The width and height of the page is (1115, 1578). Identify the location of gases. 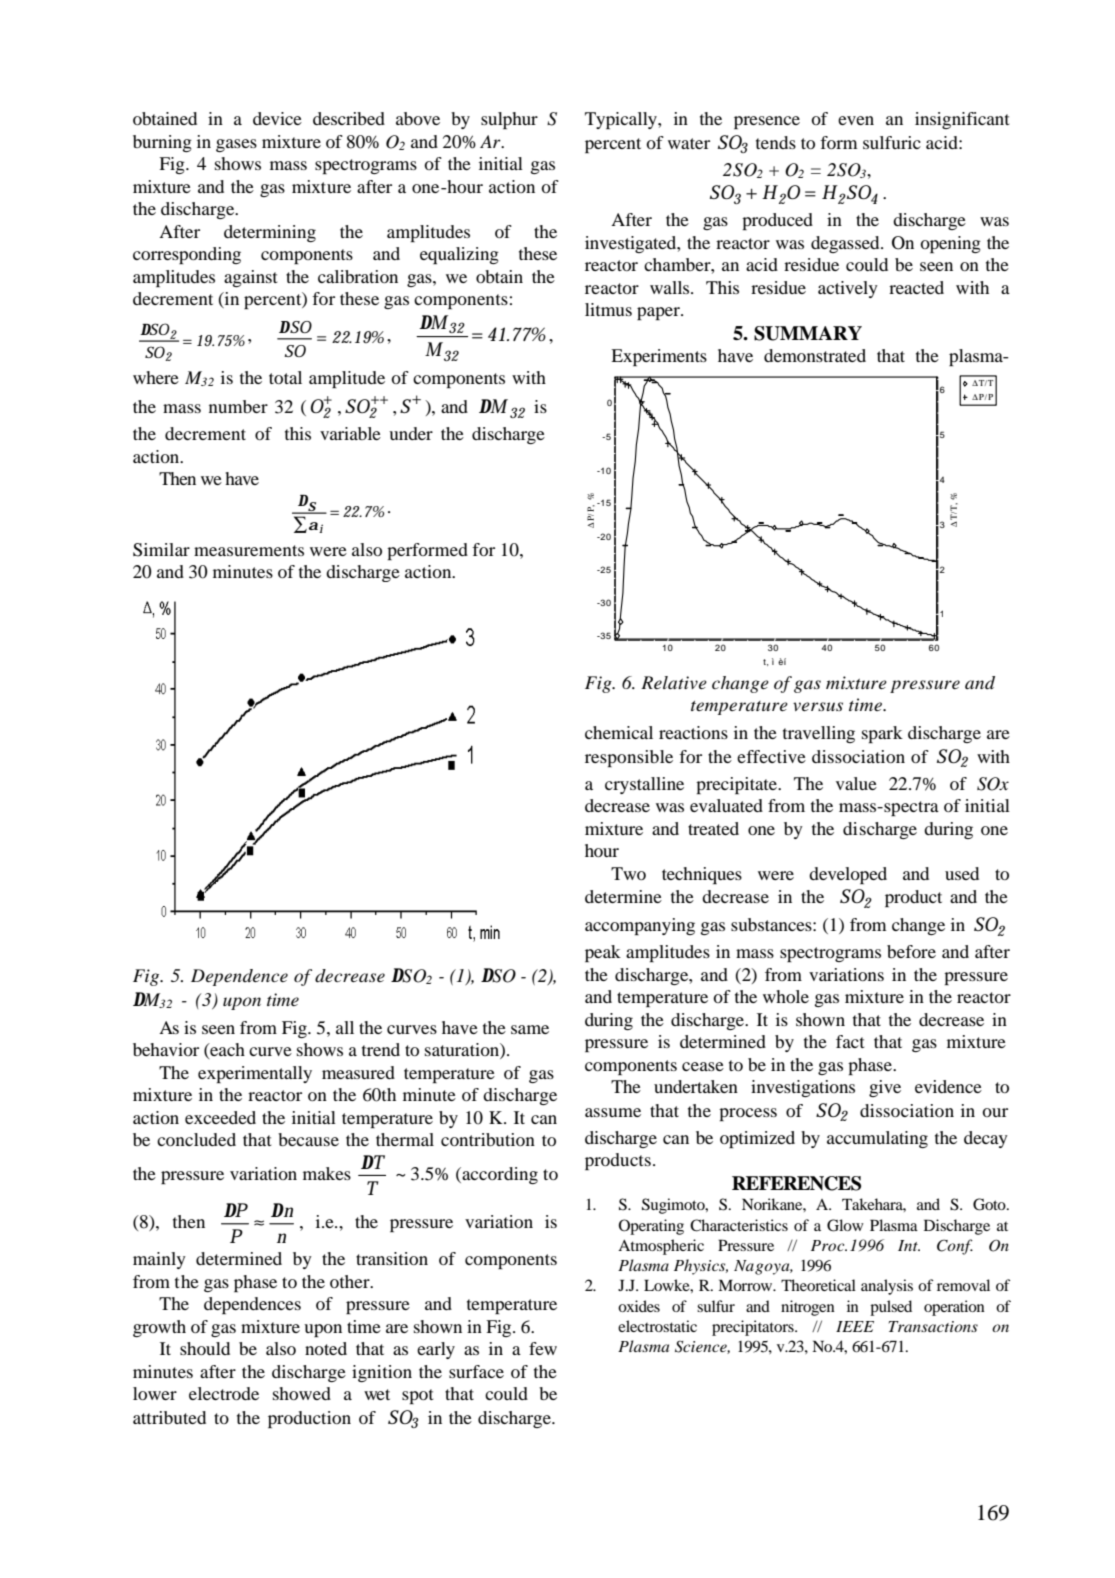
(236, 145).
